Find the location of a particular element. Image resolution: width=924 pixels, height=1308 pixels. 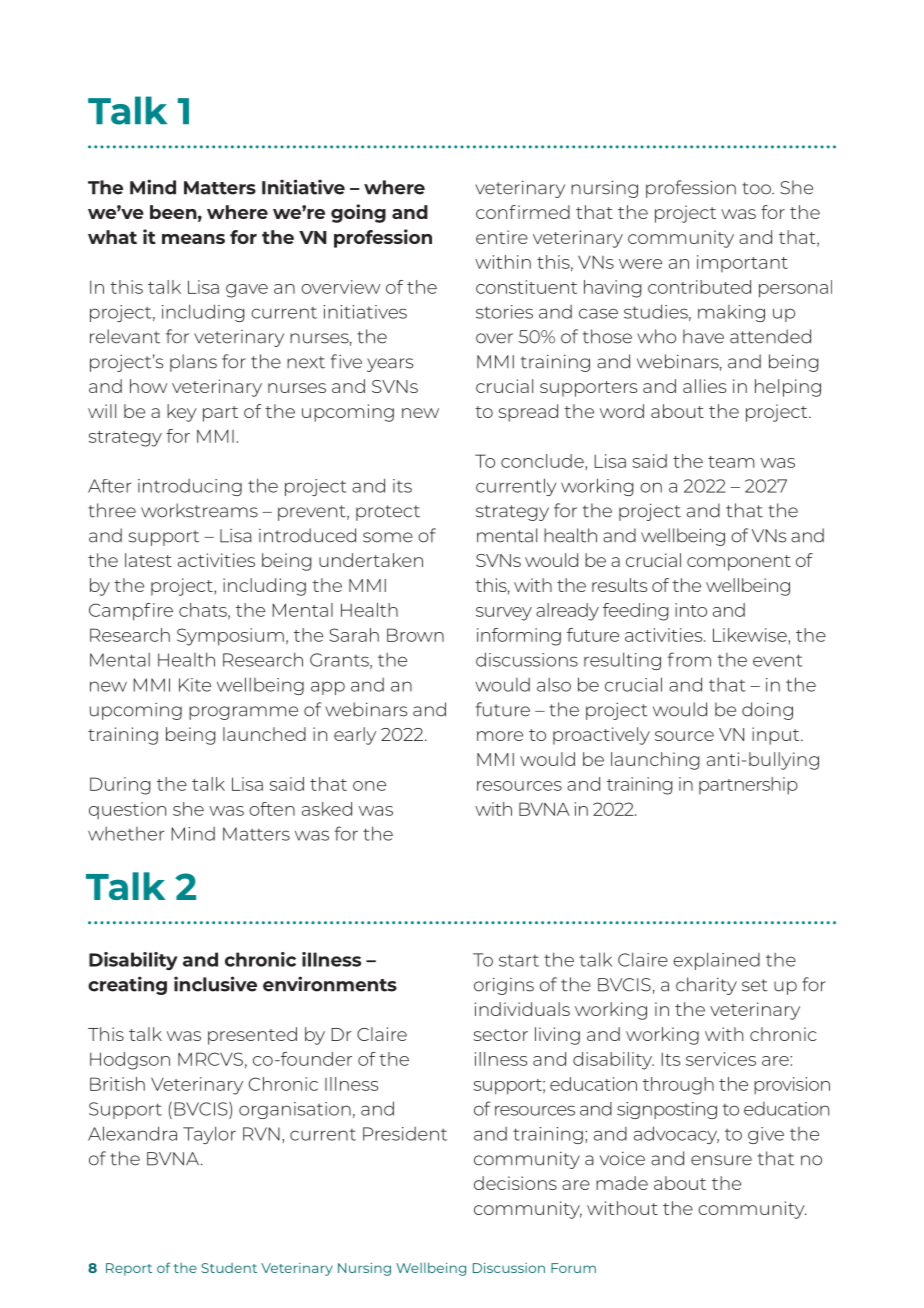

Student is located at coordinates (229, 1268).
